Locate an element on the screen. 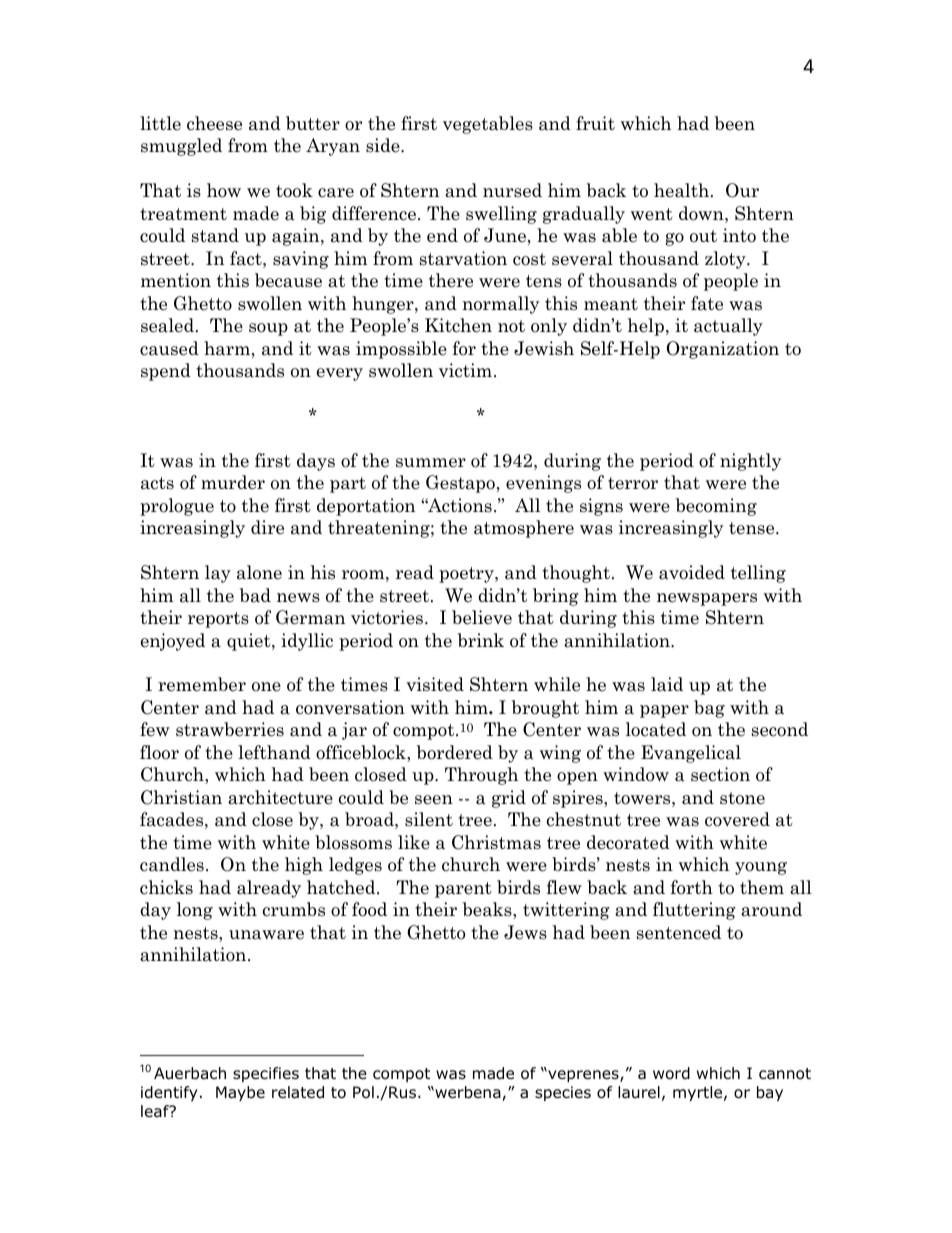  reports is located at coordinates (218, 620).
